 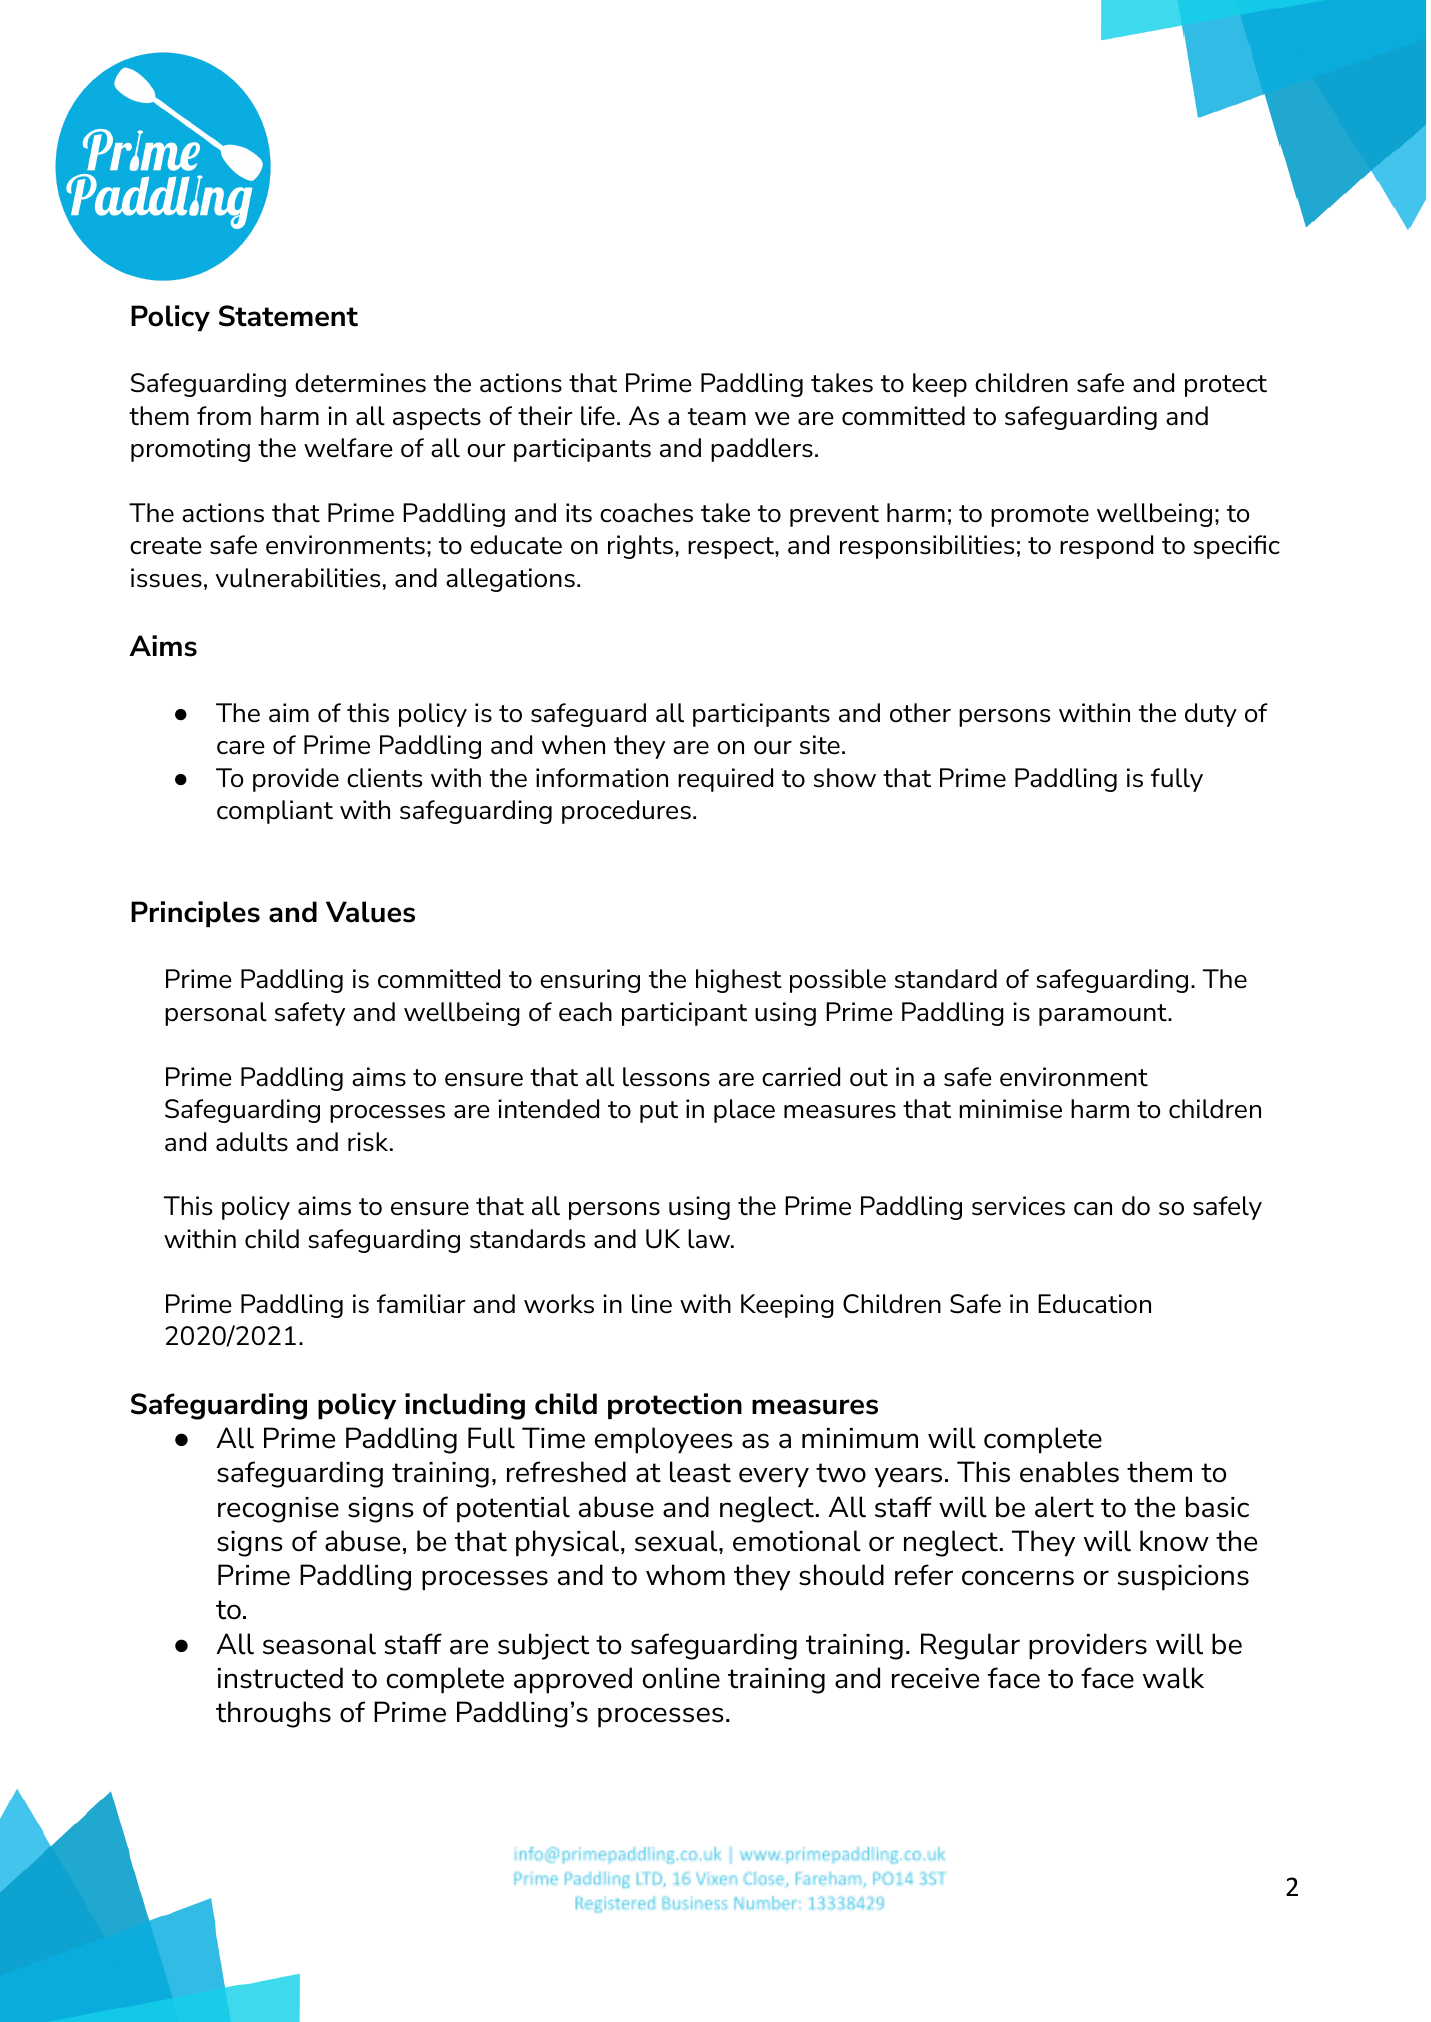 What do you see at coordinates (717, 417) in the document?
I see `team` at bounding box center [717, 417].
